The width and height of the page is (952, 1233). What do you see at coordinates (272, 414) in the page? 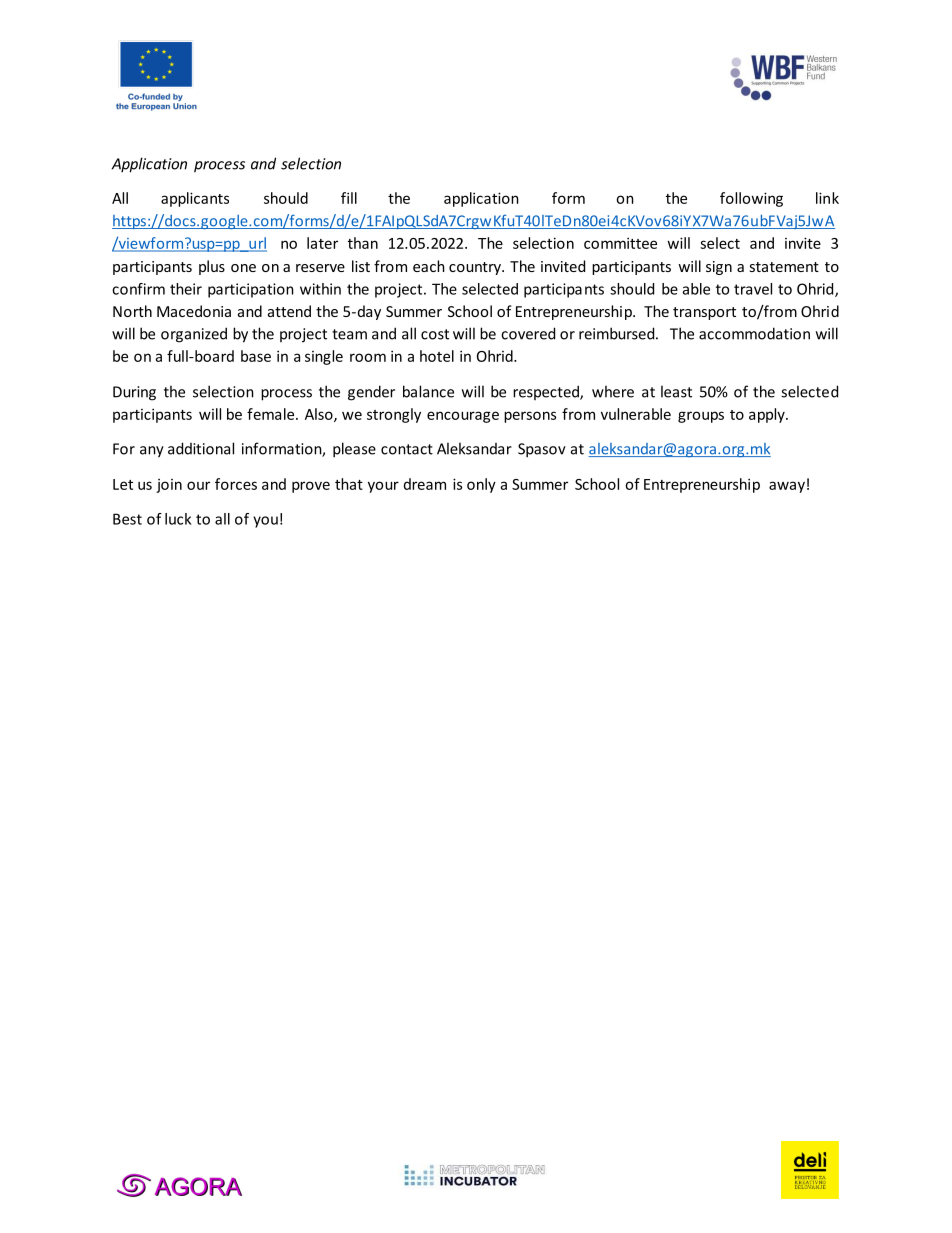
I see `female` at bounding box center [272, 414].
